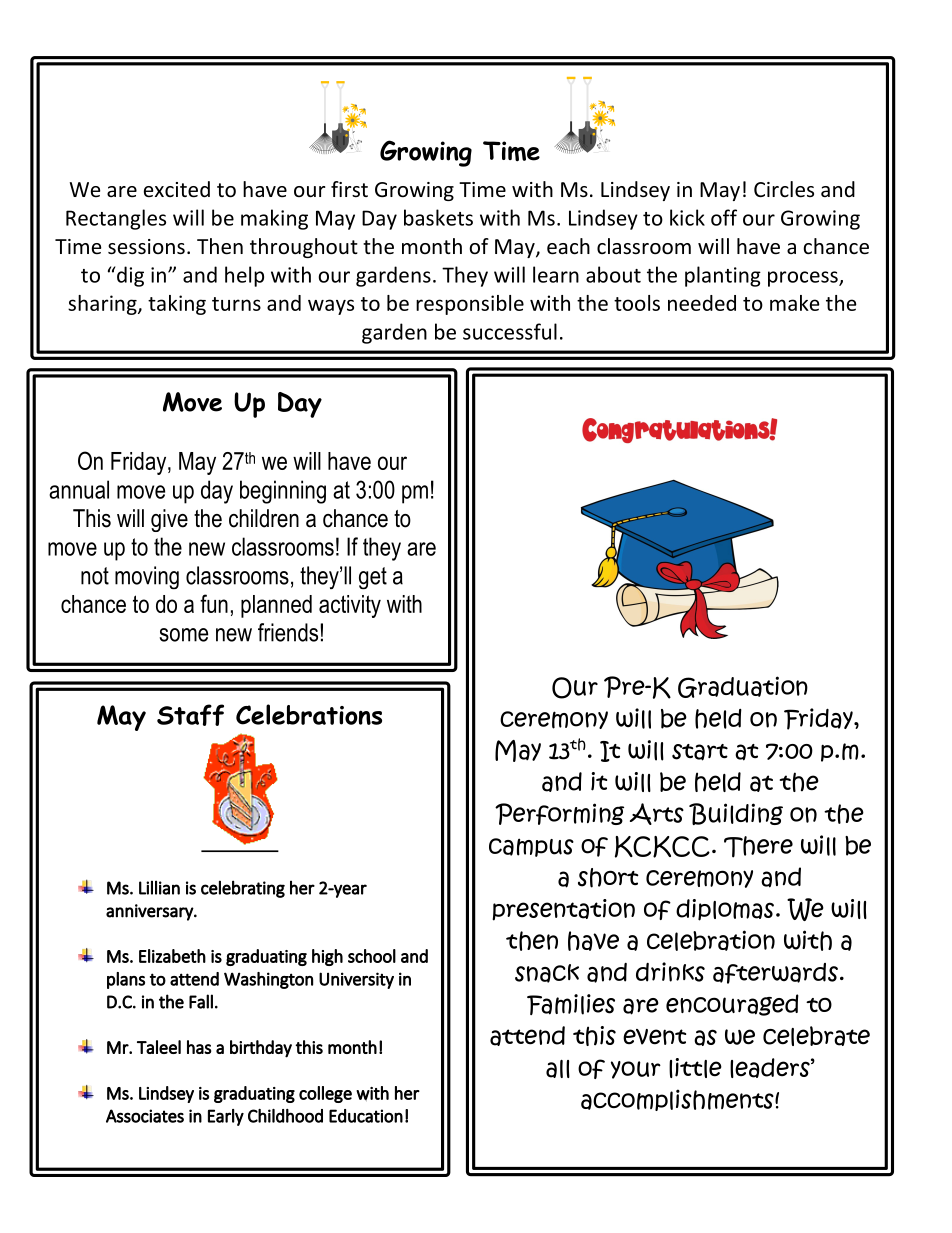 This image has height=1233, width=952. What do you see at coordinates (366, 1116) in the image?
I see `Education` at bounding box center [366, 1116].
